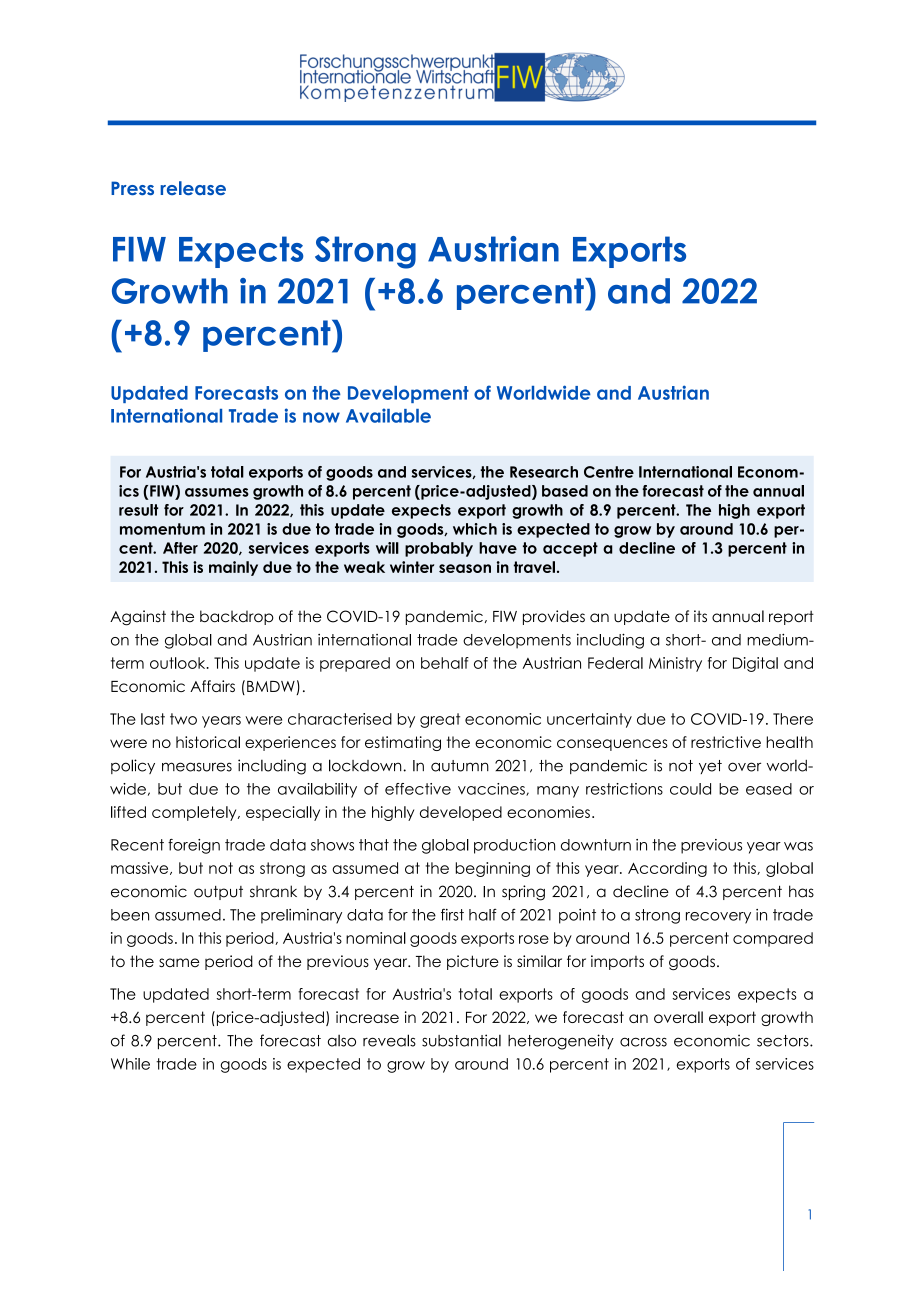 The image size is (924, 1308). I want to click on substantial, so click(461, 1040).
